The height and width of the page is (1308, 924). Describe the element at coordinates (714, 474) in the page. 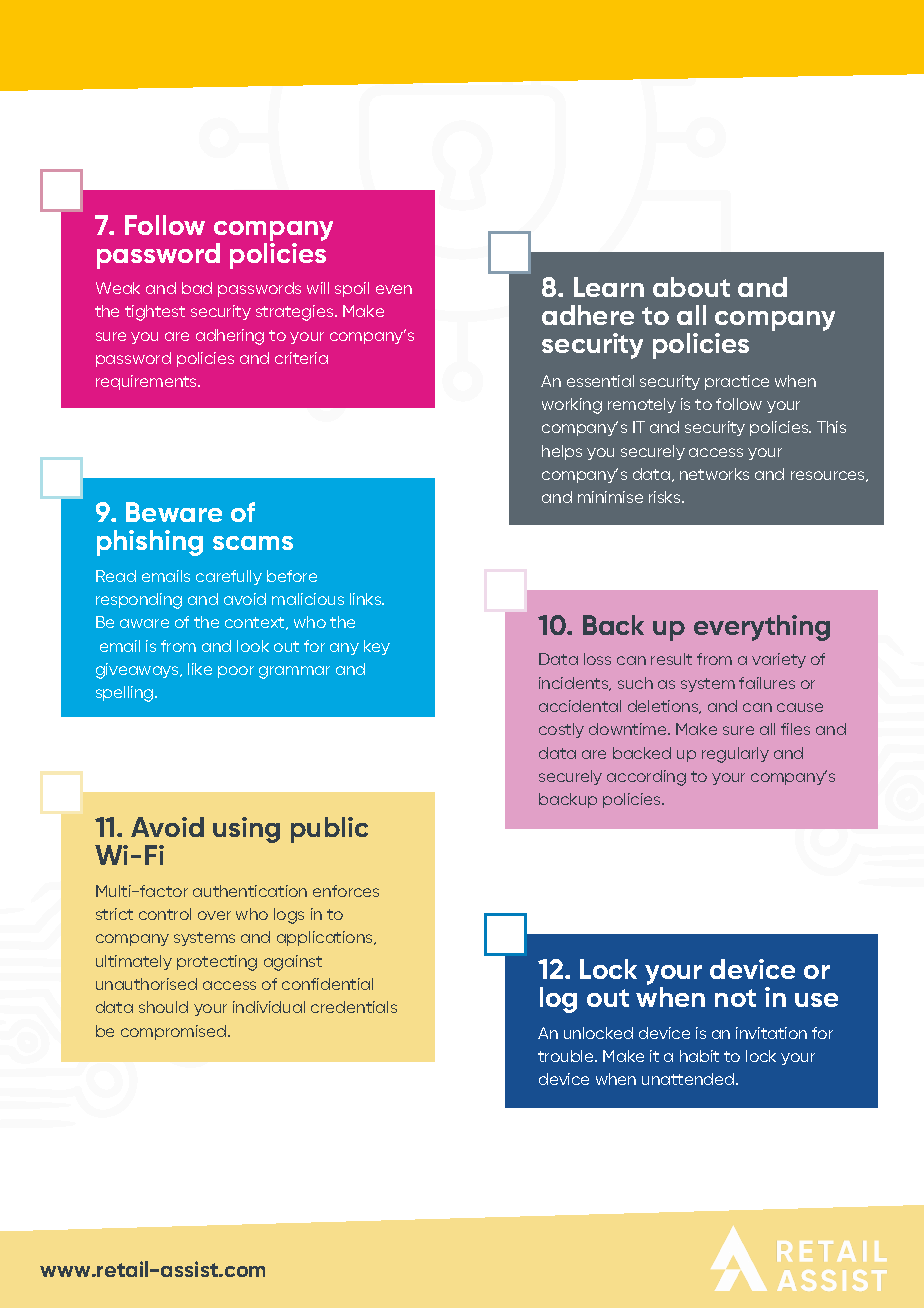

I see `networks` at that location.
